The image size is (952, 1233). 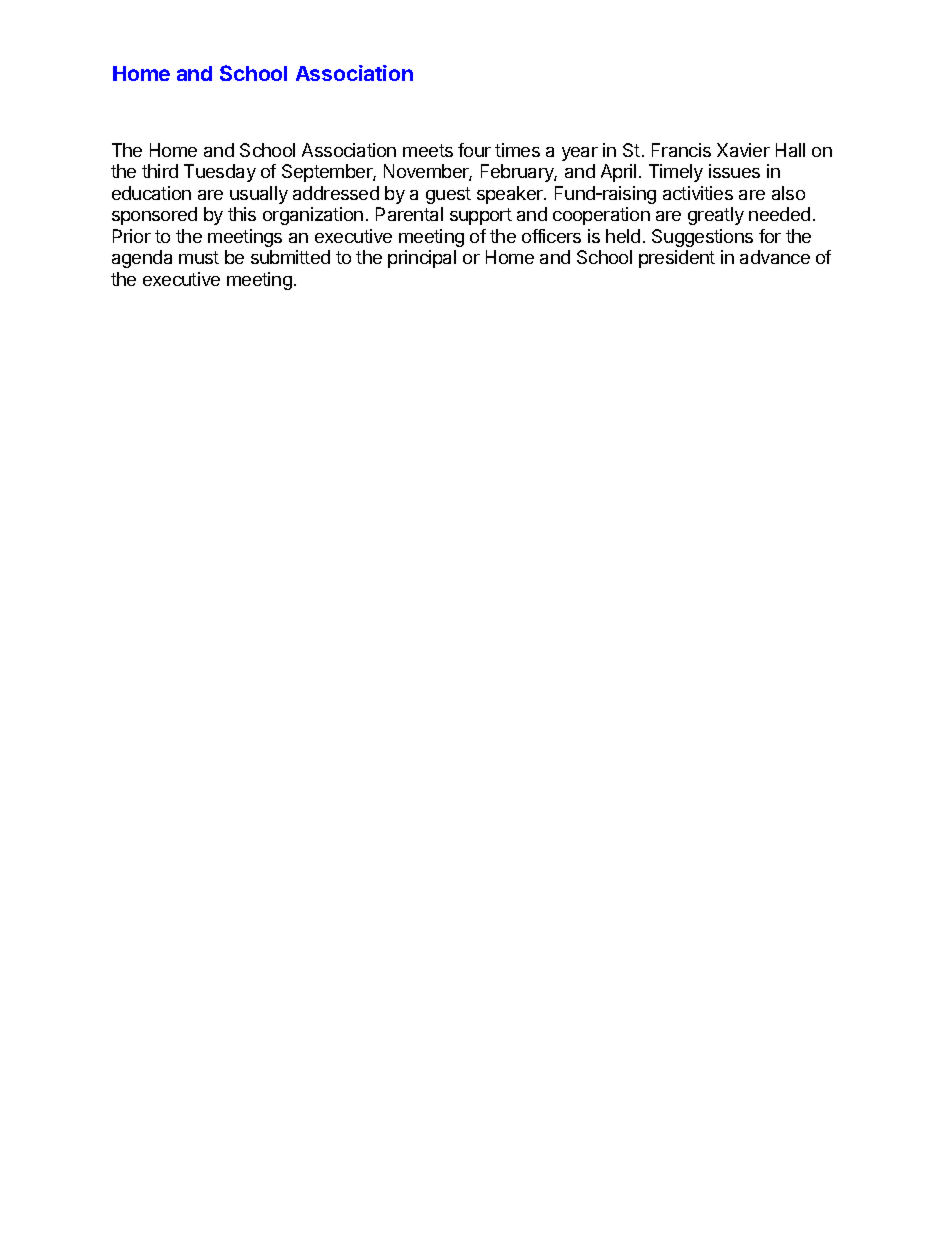 What do you see at coordinates (428, 150) in the document?
I see `meets` at bounding box center [428, 150].
